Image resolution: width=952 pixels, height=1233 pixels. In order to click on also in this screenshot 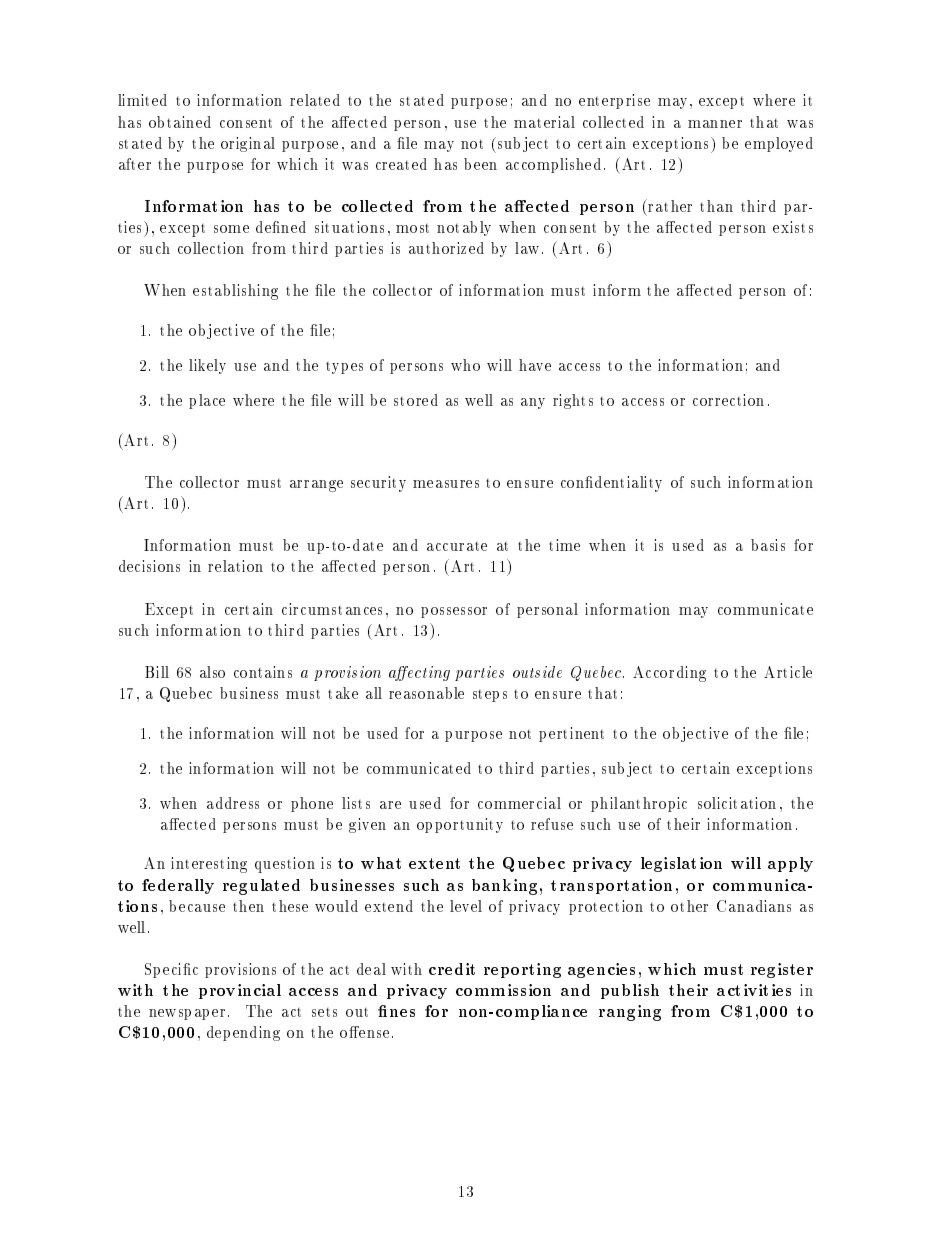, I will do `click(212, 672)`.
